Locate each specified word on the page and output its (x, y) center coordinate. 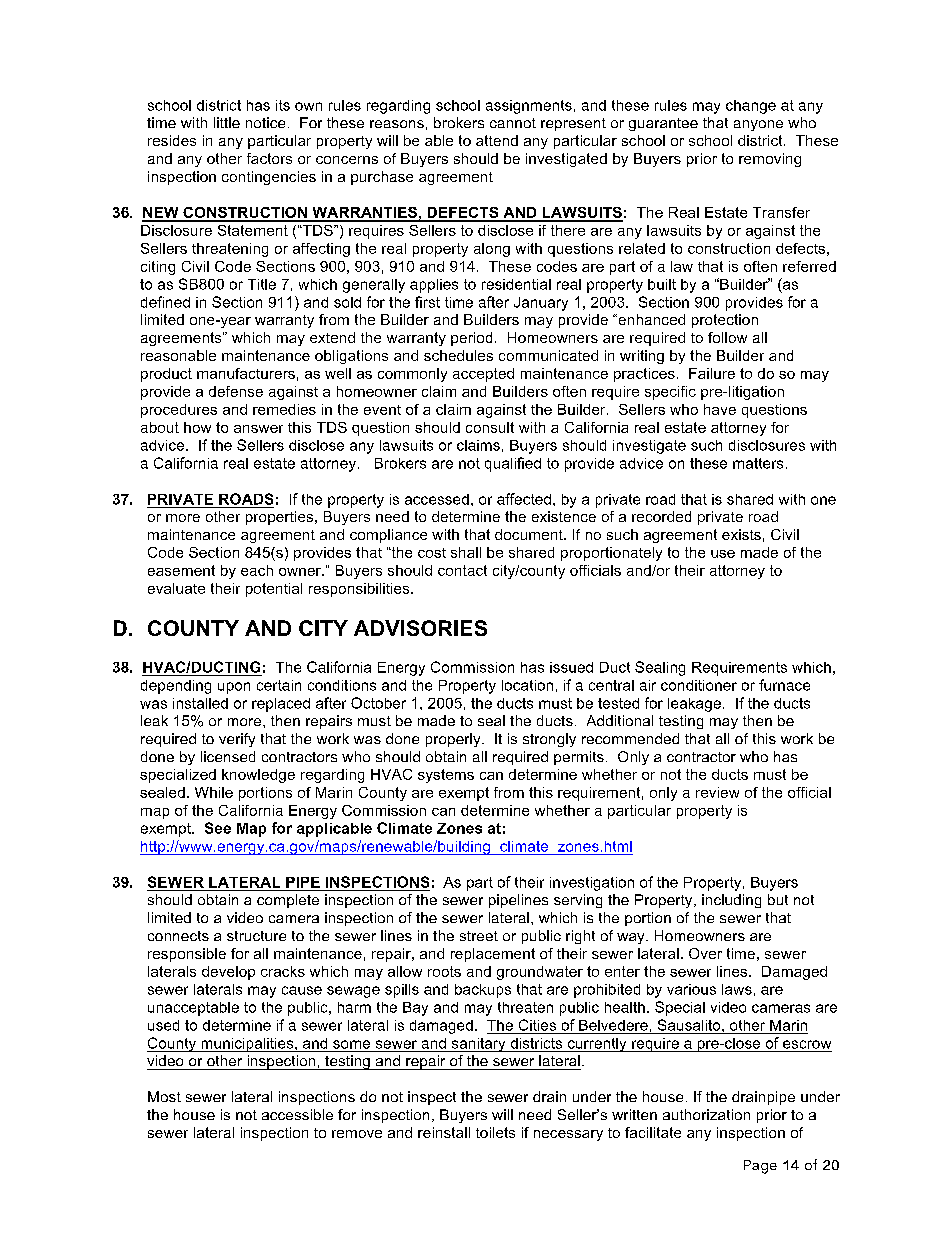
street (479, 936)
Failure (712, 373)
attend (497, 140)
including (731, 901)
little (227, 122)
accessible (297, 1114)
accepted (483, 375)
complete (288, 901)
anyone (758, 125)
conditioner (699, 685)
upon (234, 688)
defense (236, 391)
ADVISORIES (420, 628)
